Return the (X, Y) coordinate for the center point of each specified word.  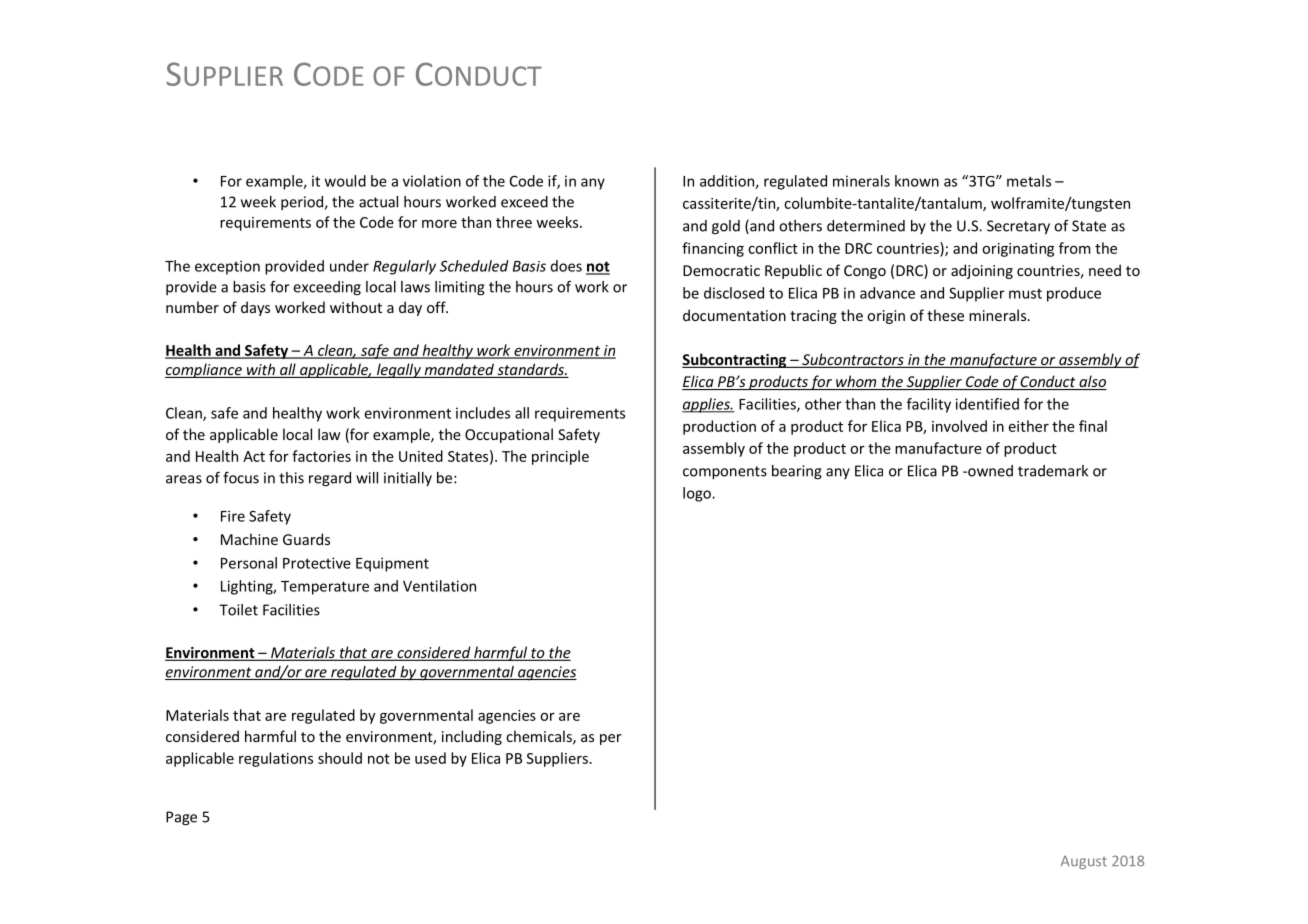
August (1084, 862)
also (1092, 382)
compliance (204, 370)
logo (698, 494)
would (345, 181)
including (472, 737)
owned (989, 471)
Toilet (238, 610)
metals (1029, 181)
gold (726, 227)
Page (181, 818)
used (430, 758)
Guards (306, 539)
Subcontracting (735, 360)
